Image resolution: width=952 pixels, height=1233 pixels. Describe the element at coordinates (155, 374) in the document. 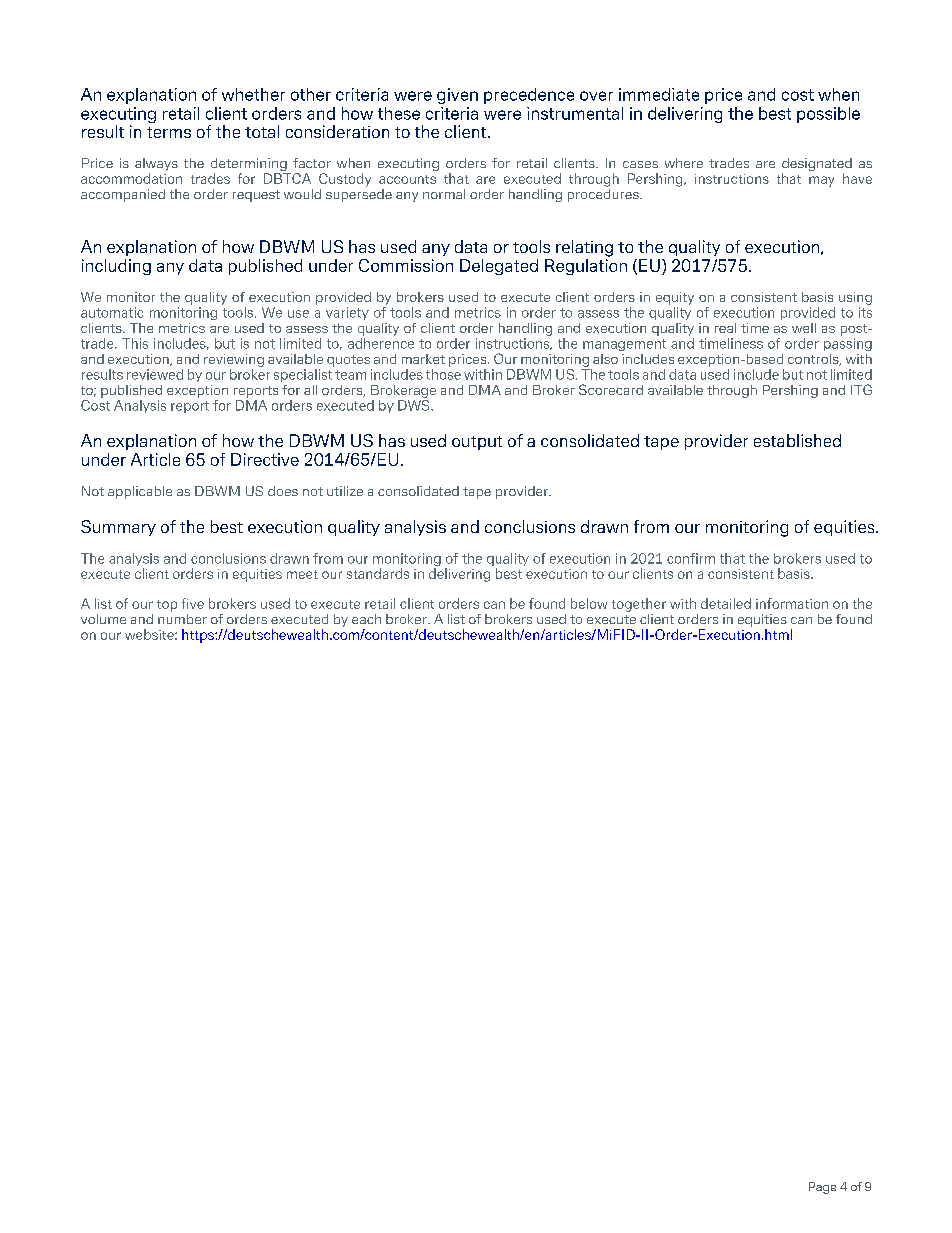

I see `reviewed` at that location.
